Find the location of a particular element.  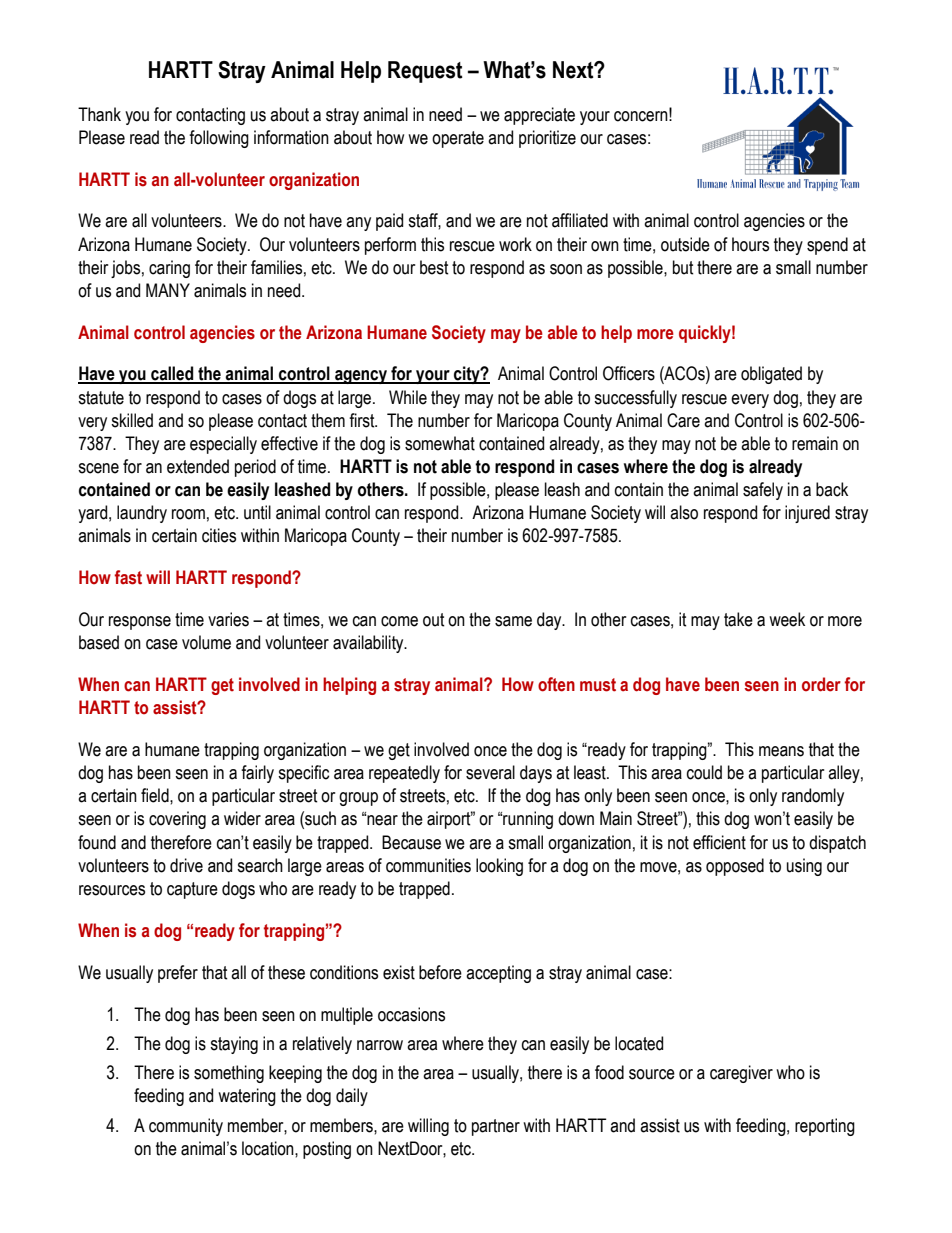

hours is located at coordinates (750, 244).
